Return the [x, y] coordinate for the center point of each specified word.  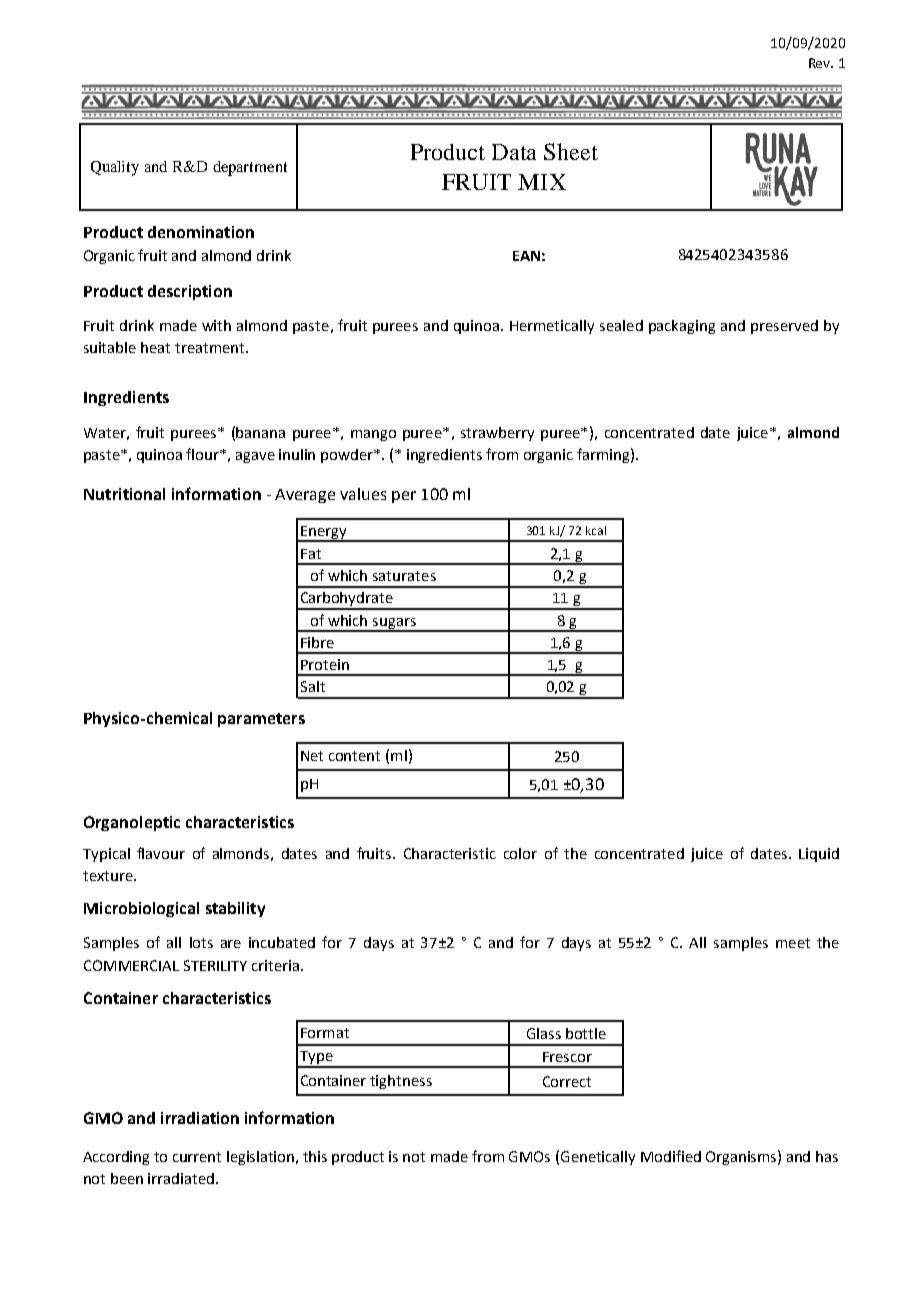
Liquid [819, 855]
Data [514, 152]
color [520, 853]
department [250, 168]
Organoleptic [132, 823]
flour [204, 454]
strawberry [497, 434]
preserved [784, 327]
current [197, 1157]
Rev [821, 63]
